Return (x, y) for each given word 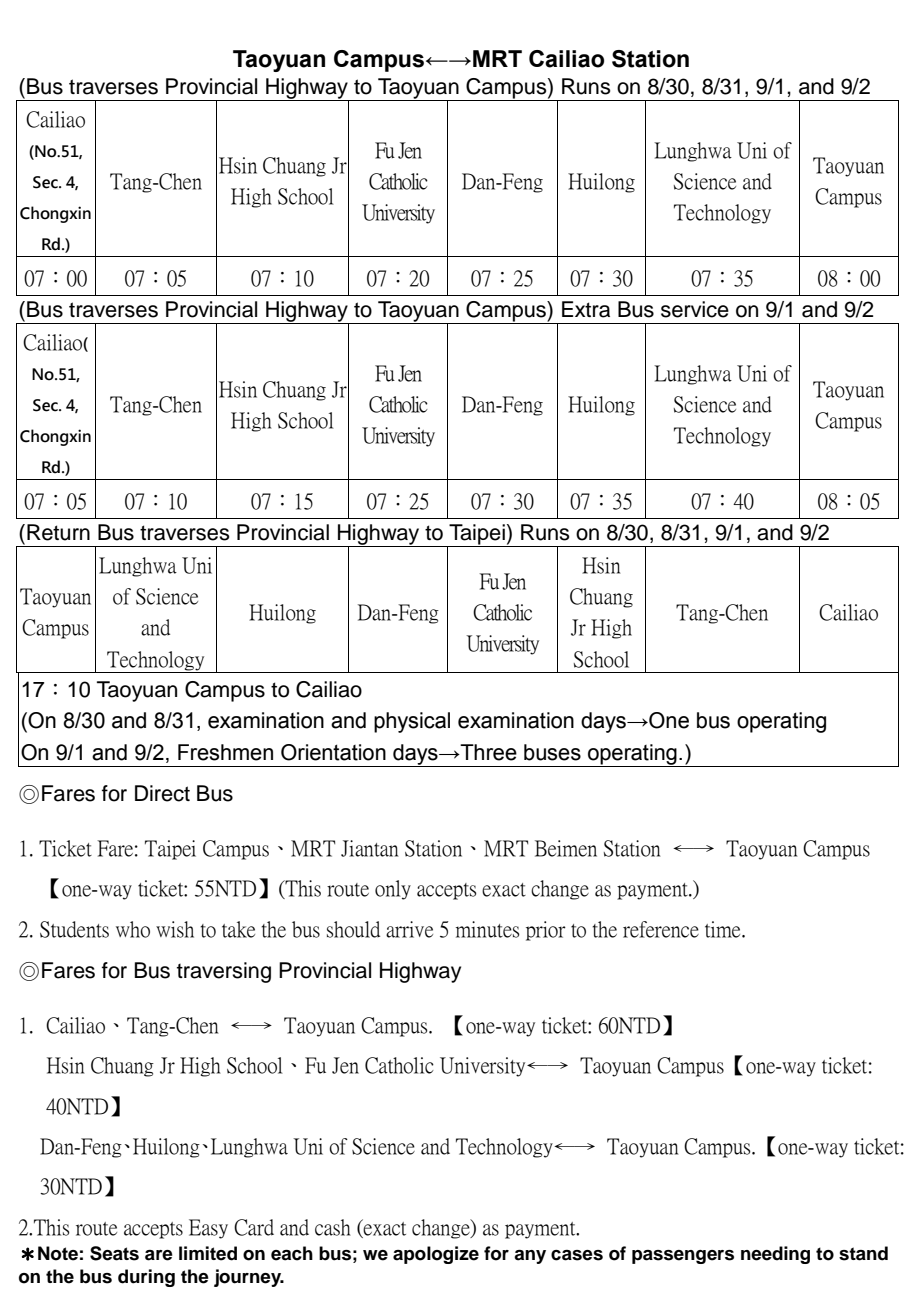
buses (552, 752)
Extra (586, 309)
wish (175, 929)
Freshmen (225, 752)
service (695, 309)
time (724, 929)
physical (412, 722)
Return (58, 532)
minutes (488, 929)
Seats (114, 1253)
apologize (436, 1255)
